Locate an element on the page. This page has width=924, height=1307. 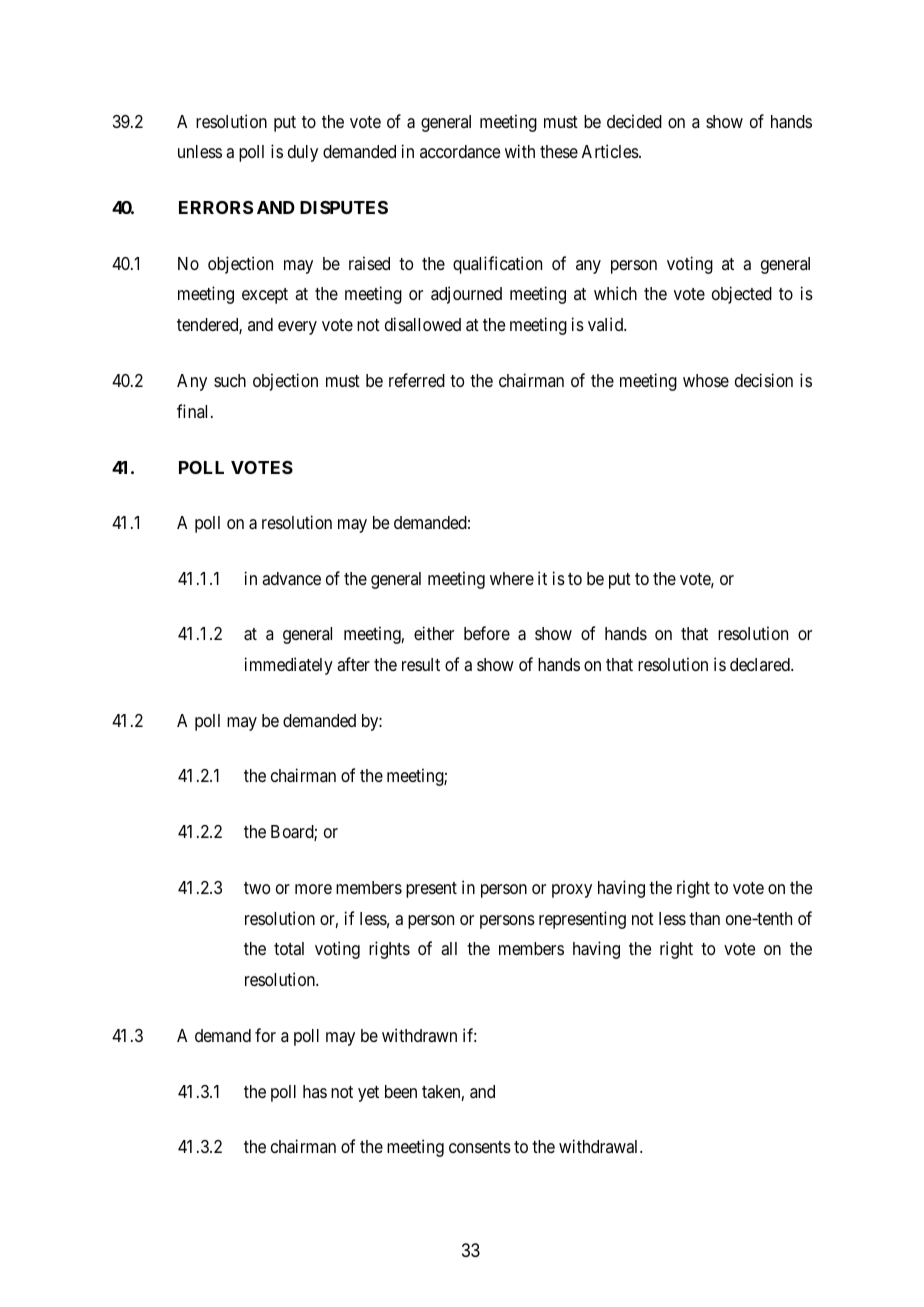
immediately is located at coordinates (289, 666).
